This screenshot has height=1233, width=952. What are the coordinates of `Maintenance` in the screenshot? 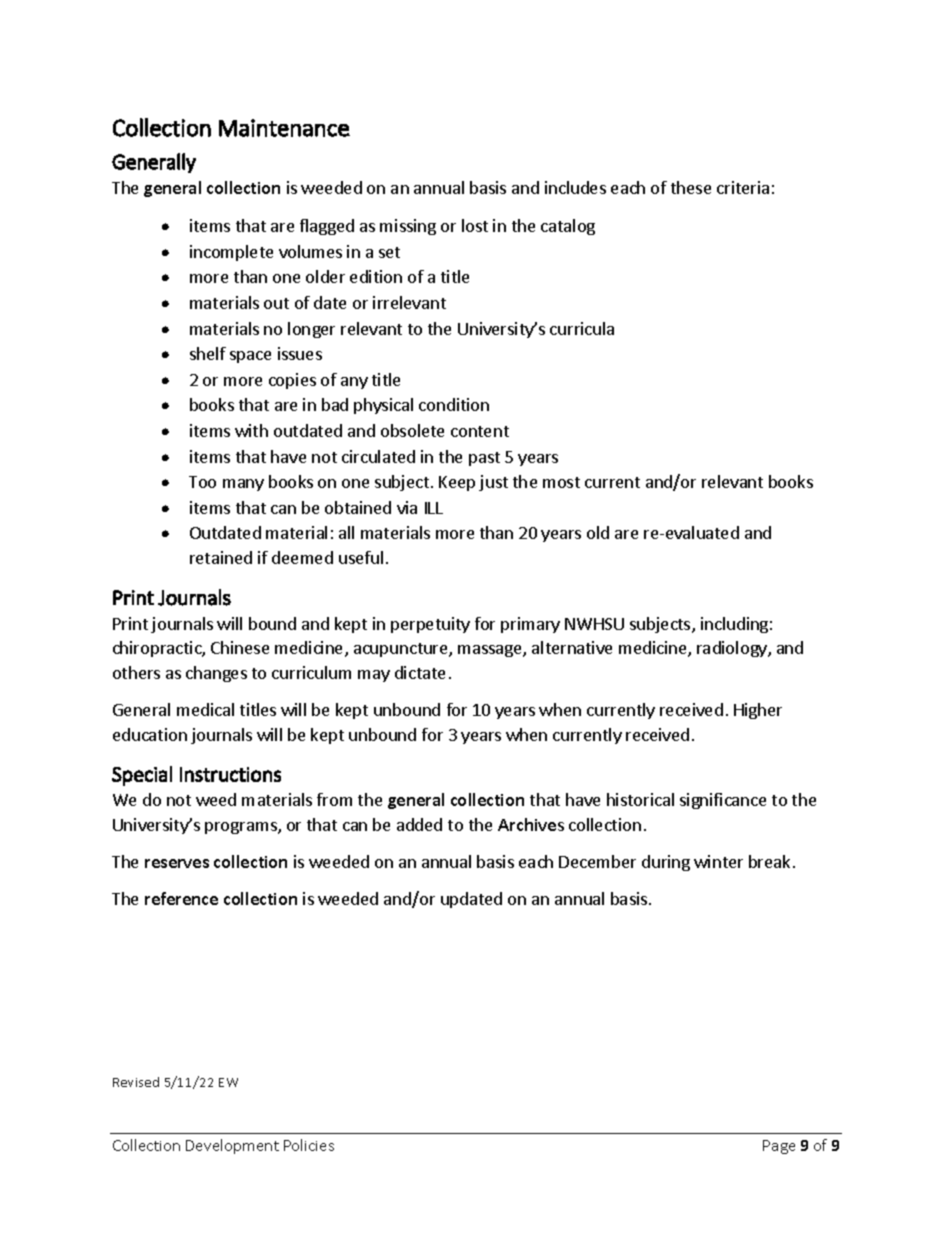 It's located at (284, 128).
